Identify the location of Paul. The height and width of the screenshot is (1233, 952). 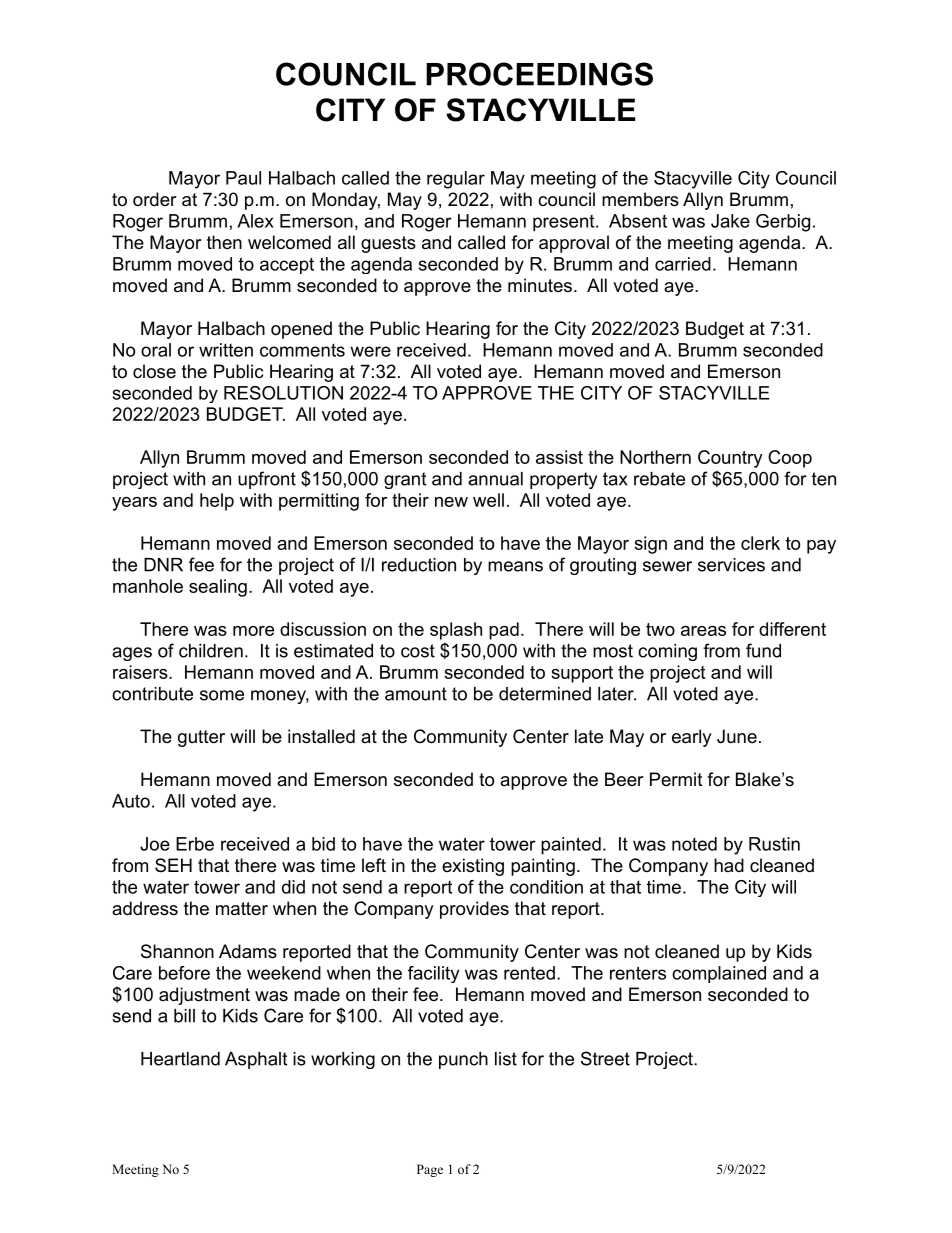
(243, 178).
